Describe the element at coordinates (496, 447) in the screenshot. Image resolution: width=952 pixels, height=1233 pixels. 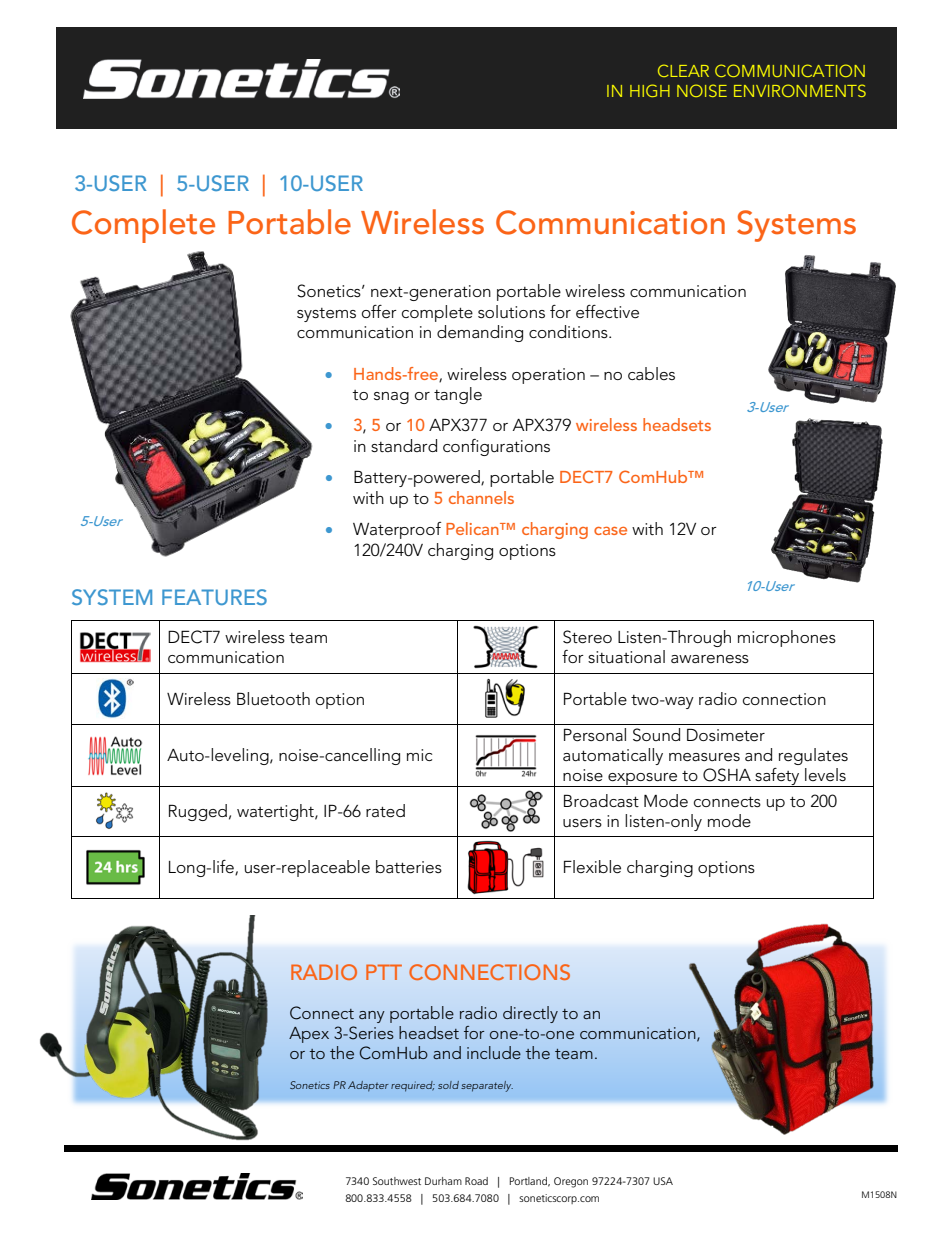
I see `configurations` at that location.
